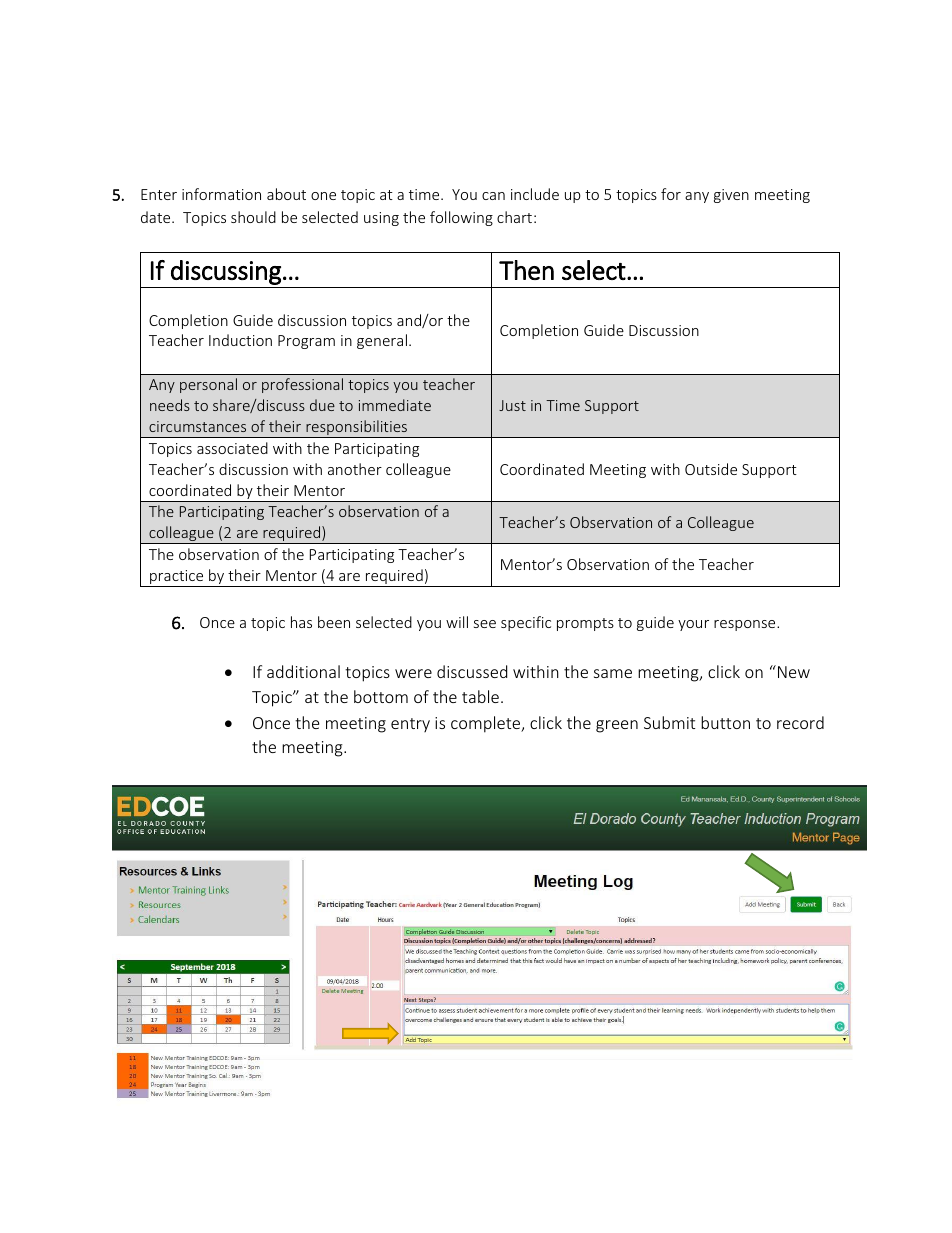 This image has height=1233, width=952. I want to click on Induction, so click(240, 340).
